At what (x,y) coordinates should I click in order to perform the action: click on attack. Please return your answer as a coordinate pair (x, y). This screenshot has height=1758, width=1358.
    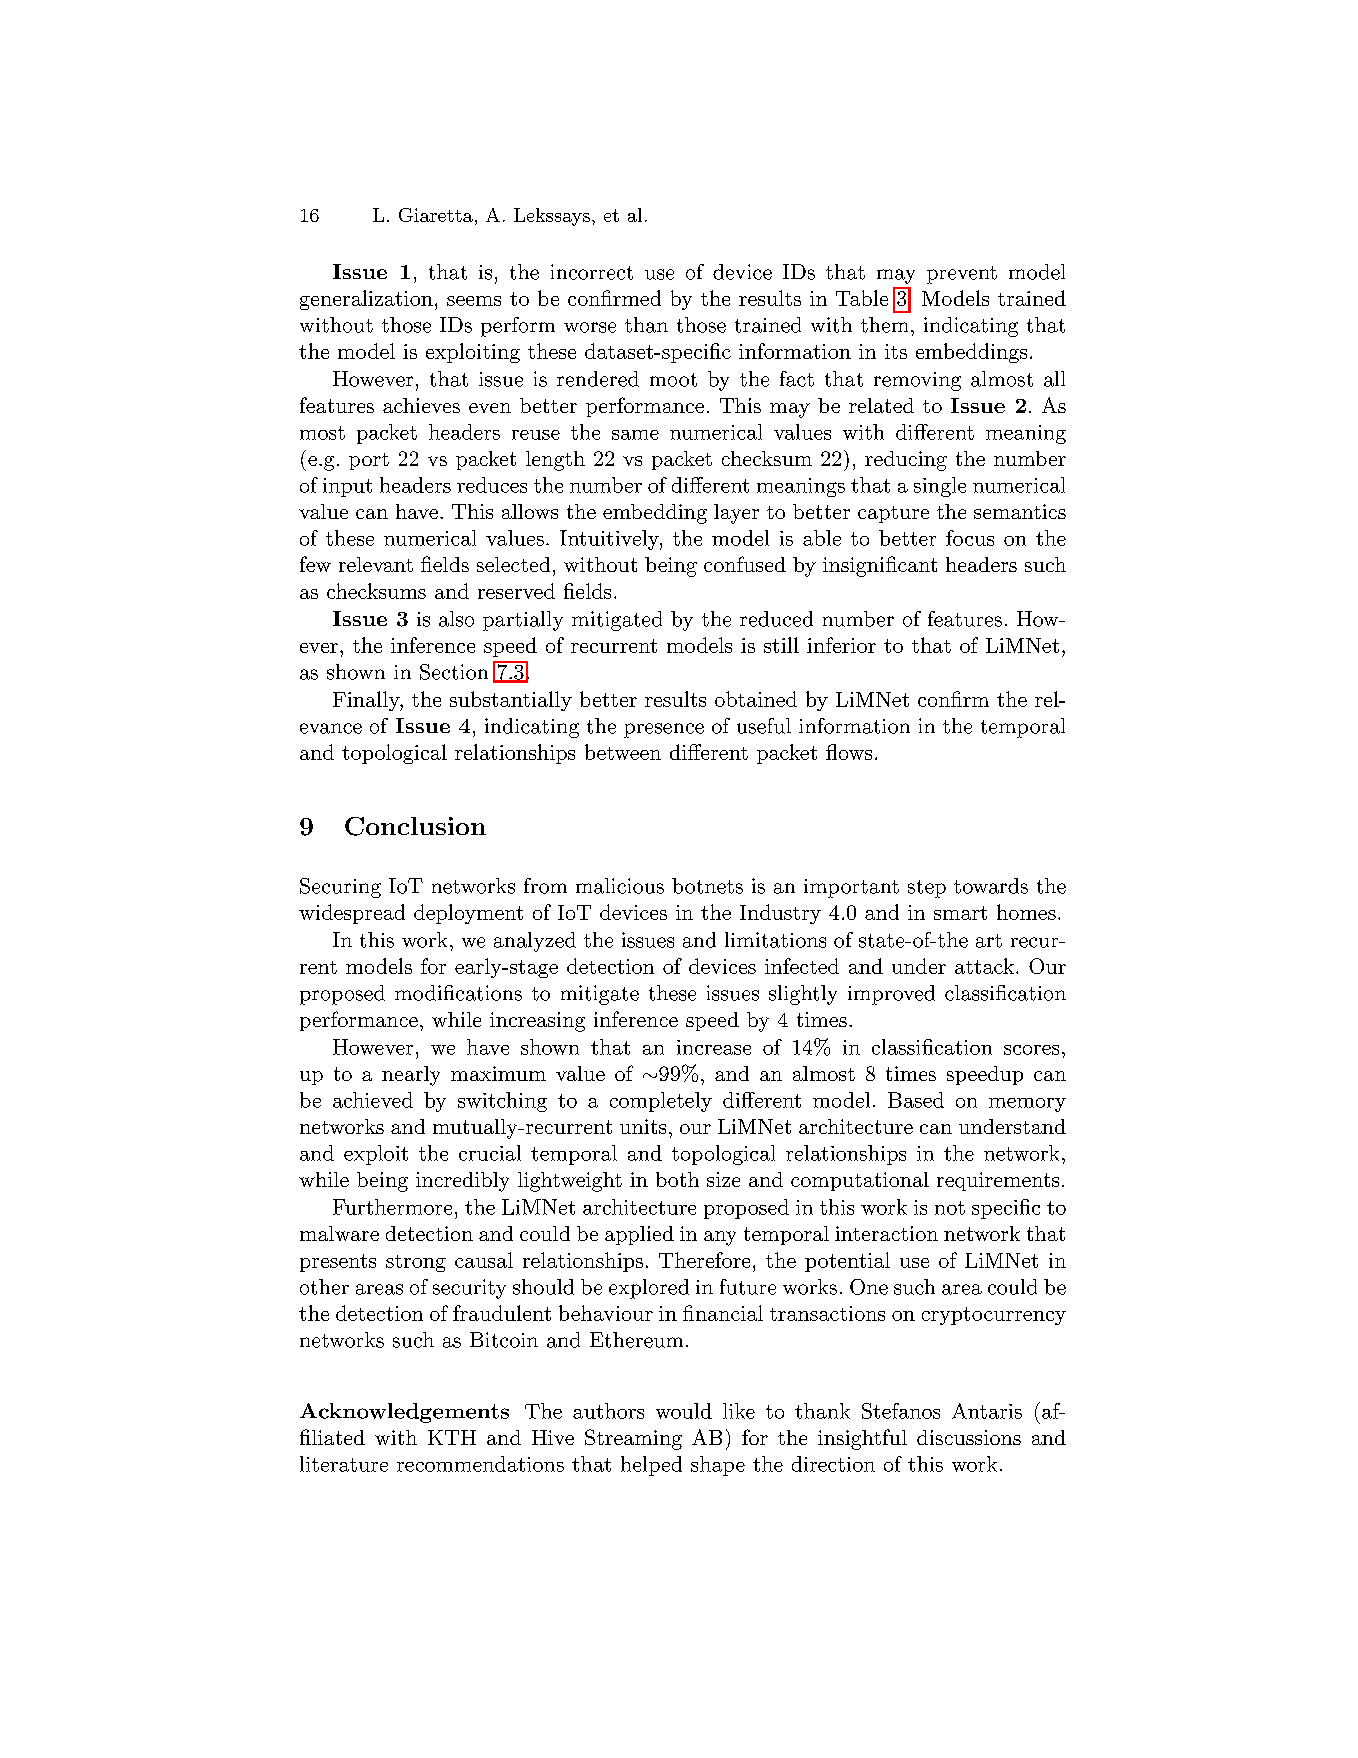
    Looking at the image, I should click on (984, 966).
